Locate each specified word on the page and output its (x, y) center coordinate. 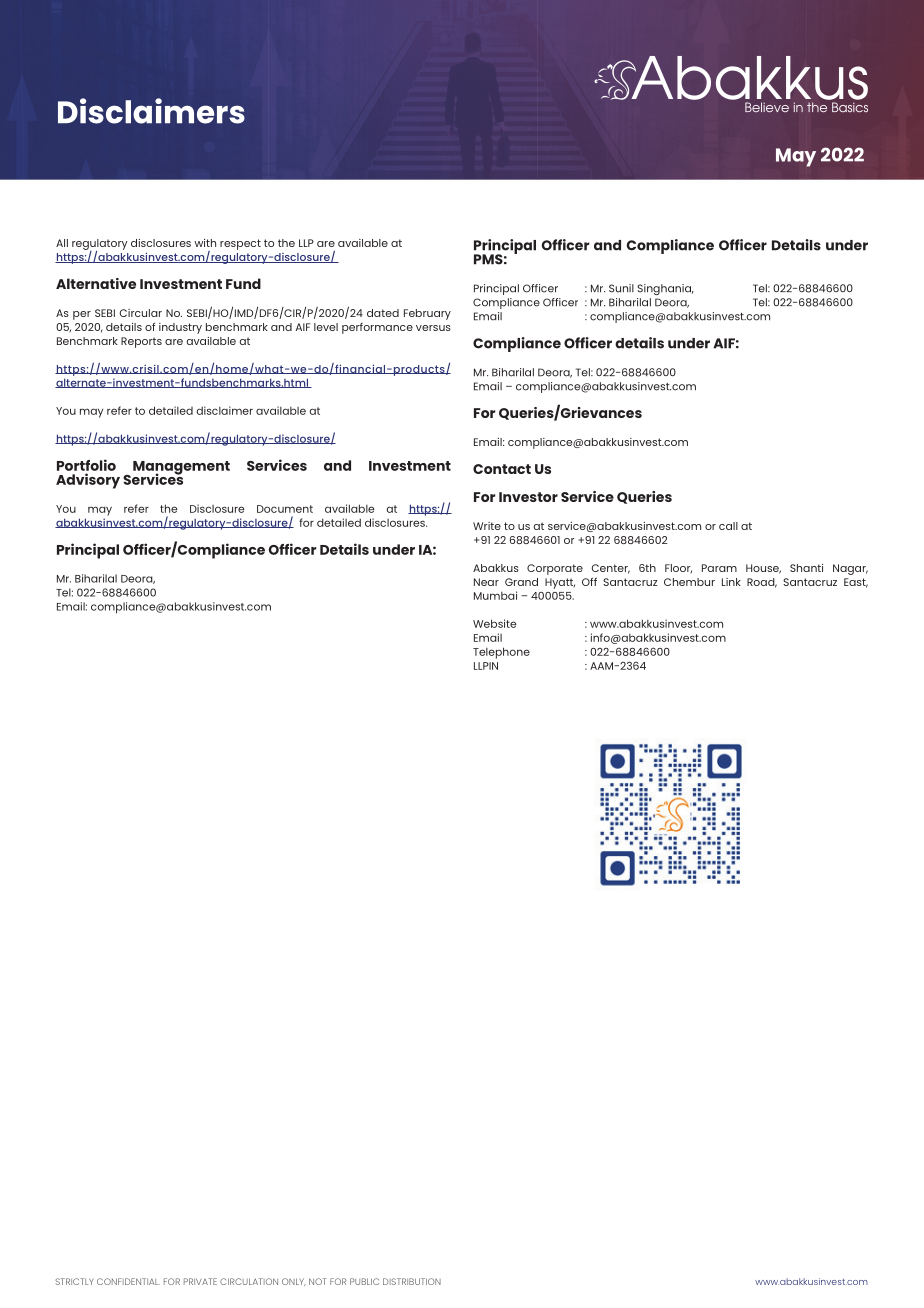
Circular (140, 313)
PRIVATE (200, 1281)
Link (731, 582)
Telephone (501, 653)
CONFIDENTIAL (128, 1281)
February (427, 314)
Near (486, 582)
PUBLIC (364, 1281)
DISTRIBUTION (412, 1281)
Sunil (621, 288)
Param (719, 568)
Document (285, 509)
